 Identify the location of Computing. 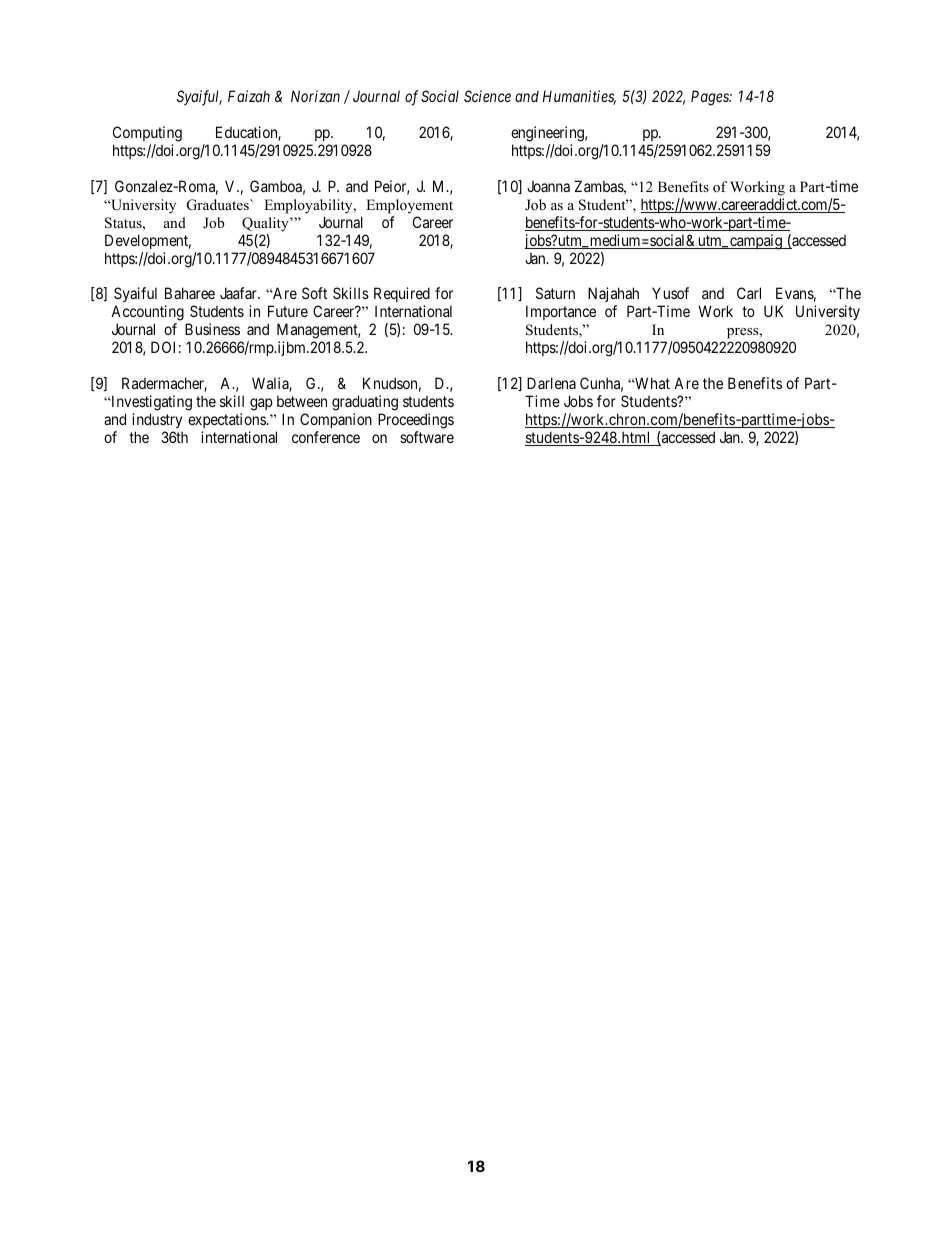
(147, 134).
